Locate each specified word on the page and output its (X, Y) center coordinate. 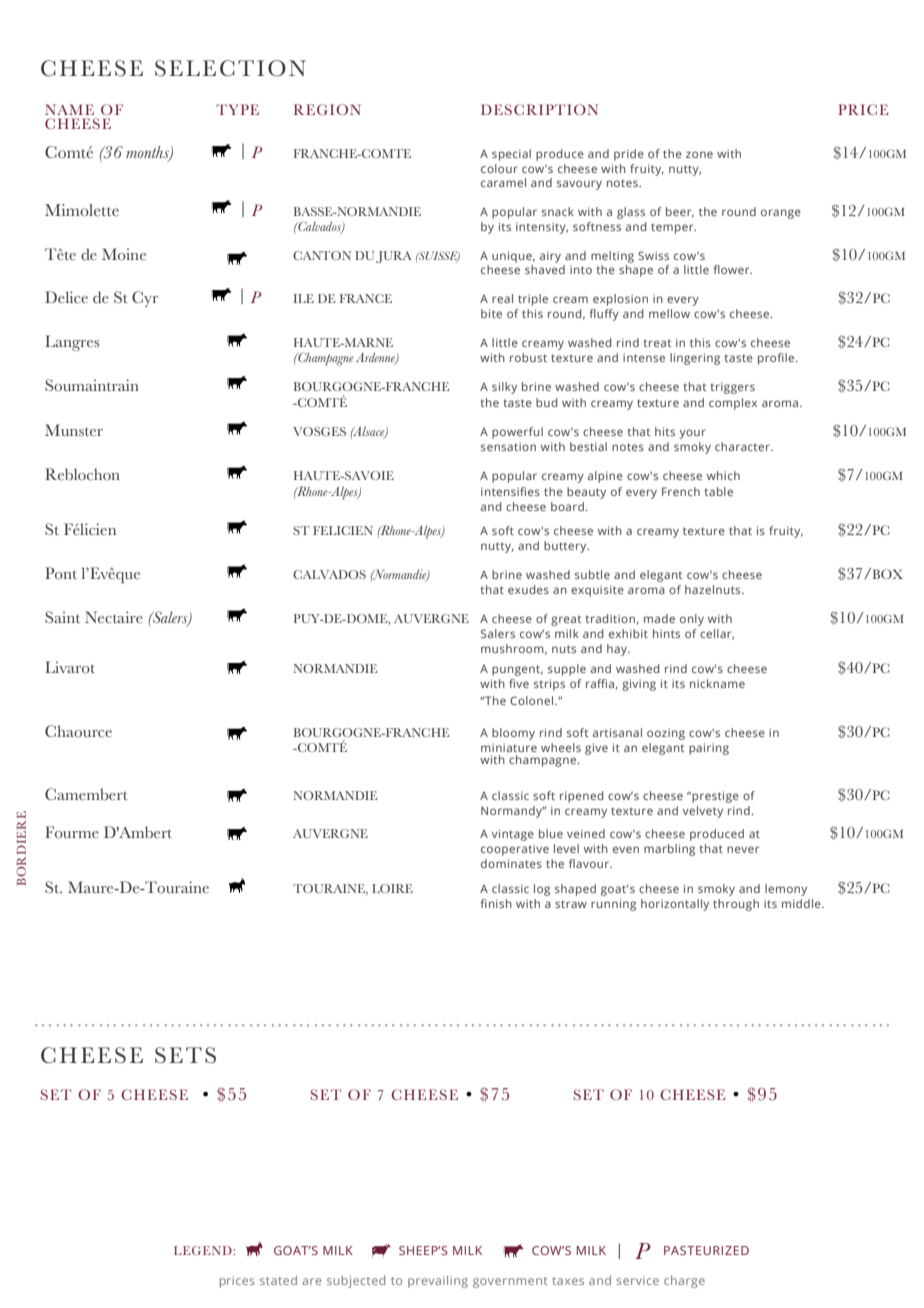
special (511, 155)
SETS (185, 1055)
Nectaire (114, 617)
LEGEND (204, 1250)
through (736, 905)
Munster (74, 430)
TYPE (237, 109)
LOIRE (392, 888)
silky (504, 388)
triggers (732, 388)
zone (699, 154)
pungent (517, 670)
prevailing (438, 1281)
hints (666, 633)
